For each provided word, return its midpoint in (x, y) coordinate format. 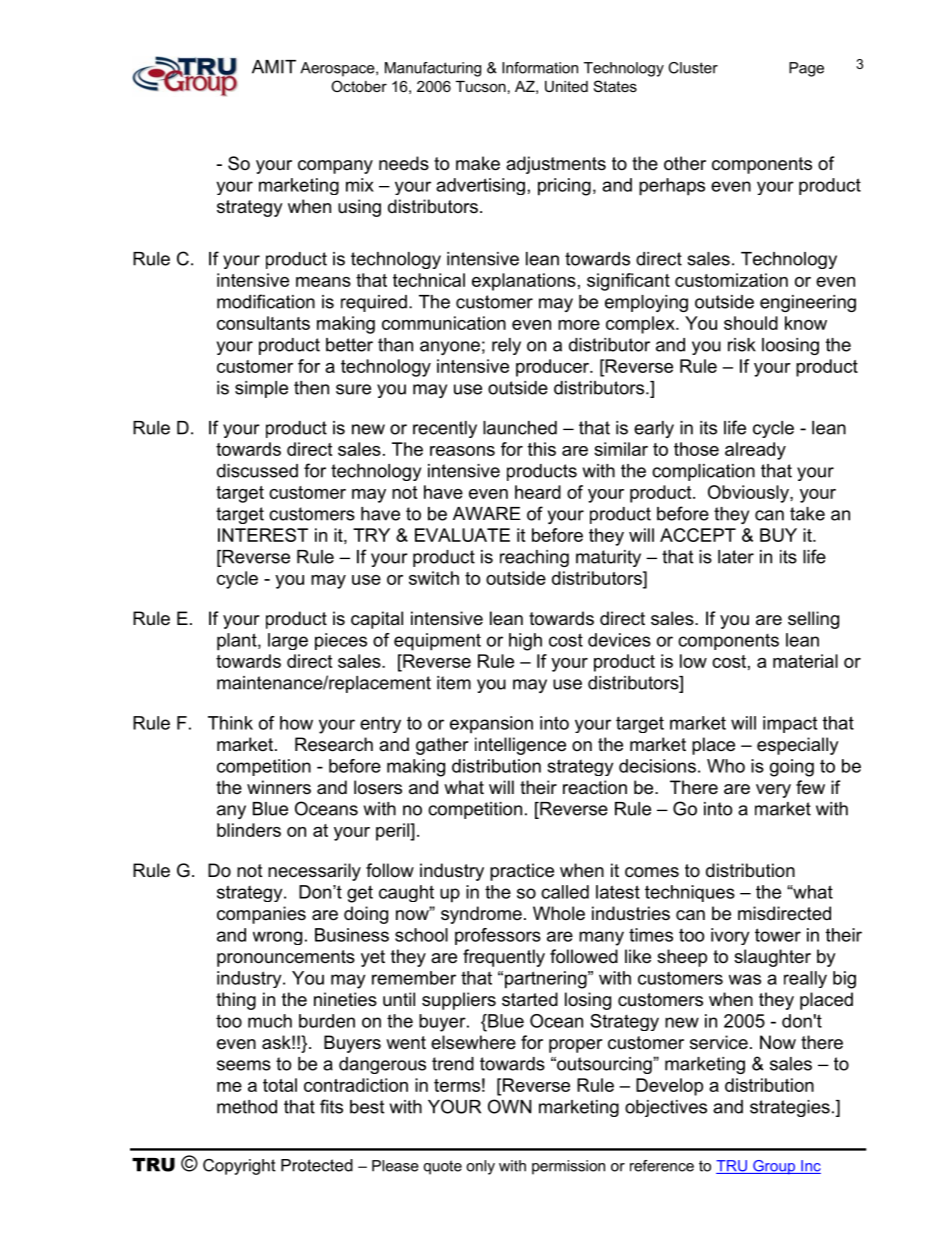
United (566, 86)
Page (806, 69)
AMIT (274, 67)
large (288, 641)
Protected (317, 1165)
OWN (510, 1106)
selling (813, 620)
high (525, 642)
